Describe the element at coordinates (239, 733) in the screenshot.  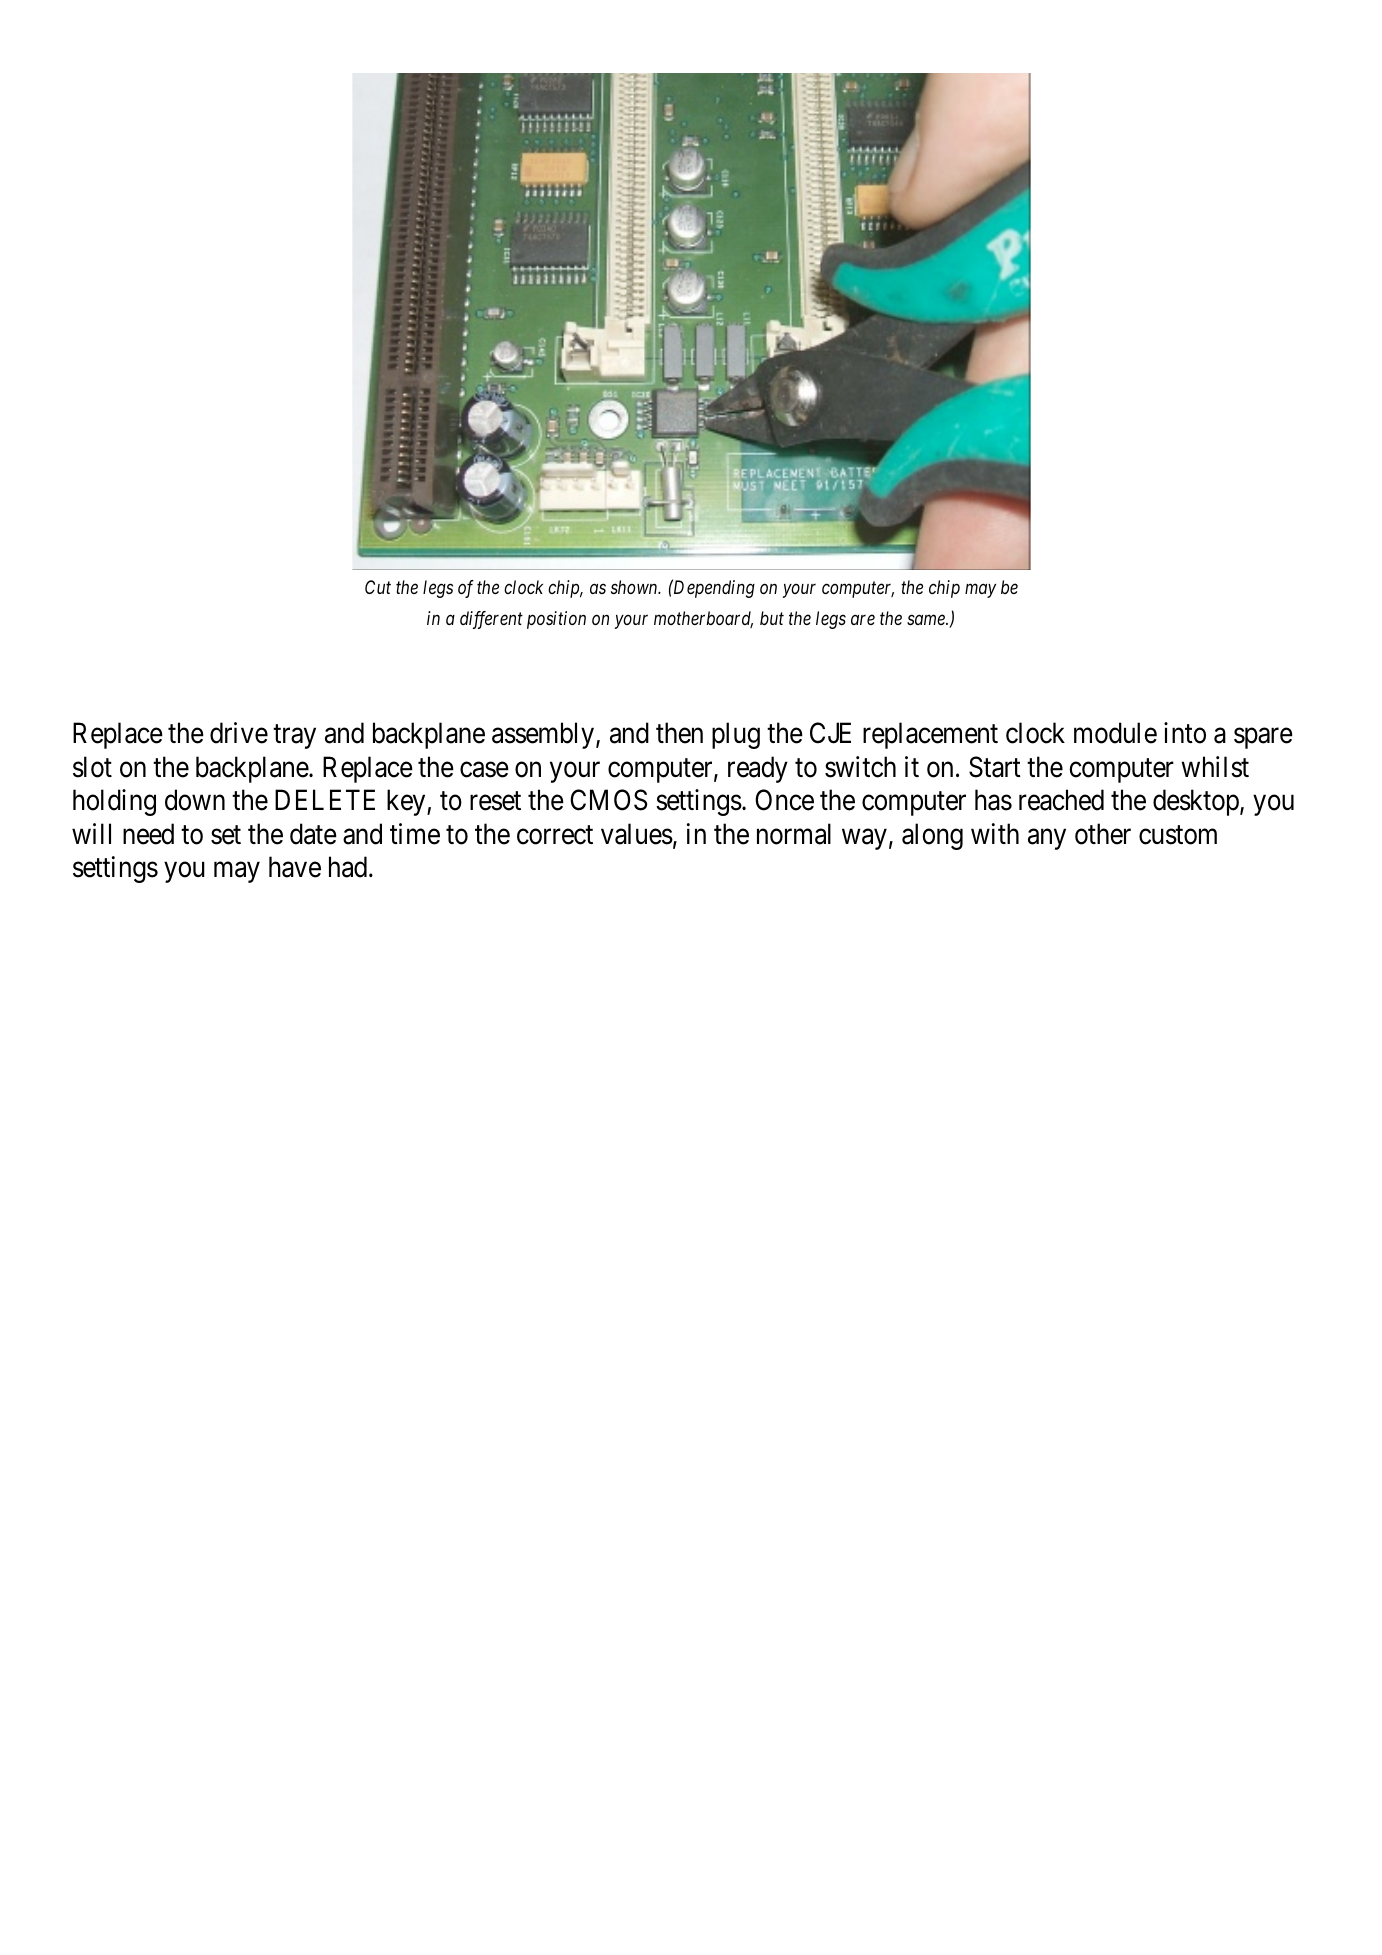
I see `drive` at that location.
